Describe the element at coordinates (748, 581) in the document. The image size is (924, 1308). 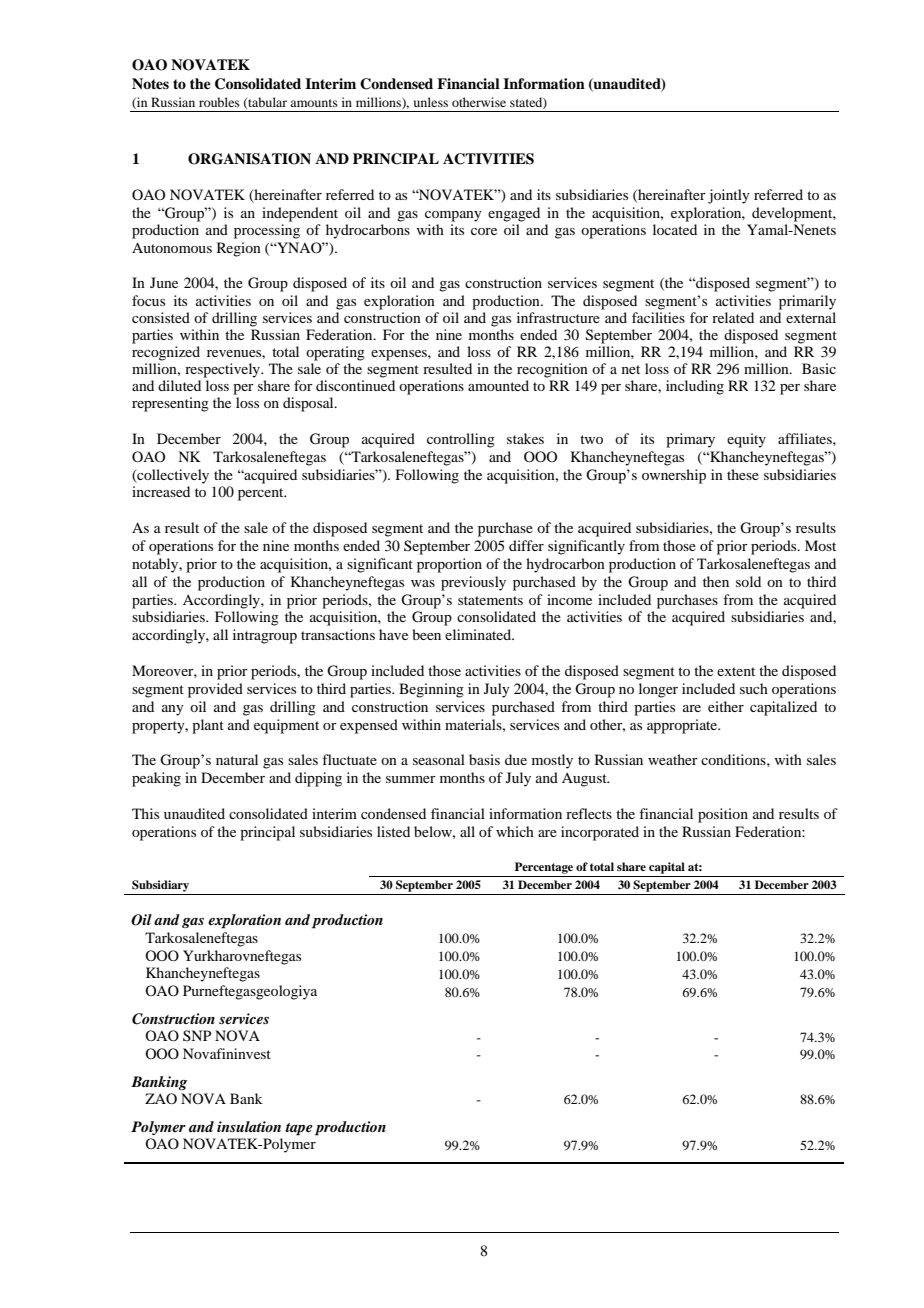
I see `sold` at that location.
